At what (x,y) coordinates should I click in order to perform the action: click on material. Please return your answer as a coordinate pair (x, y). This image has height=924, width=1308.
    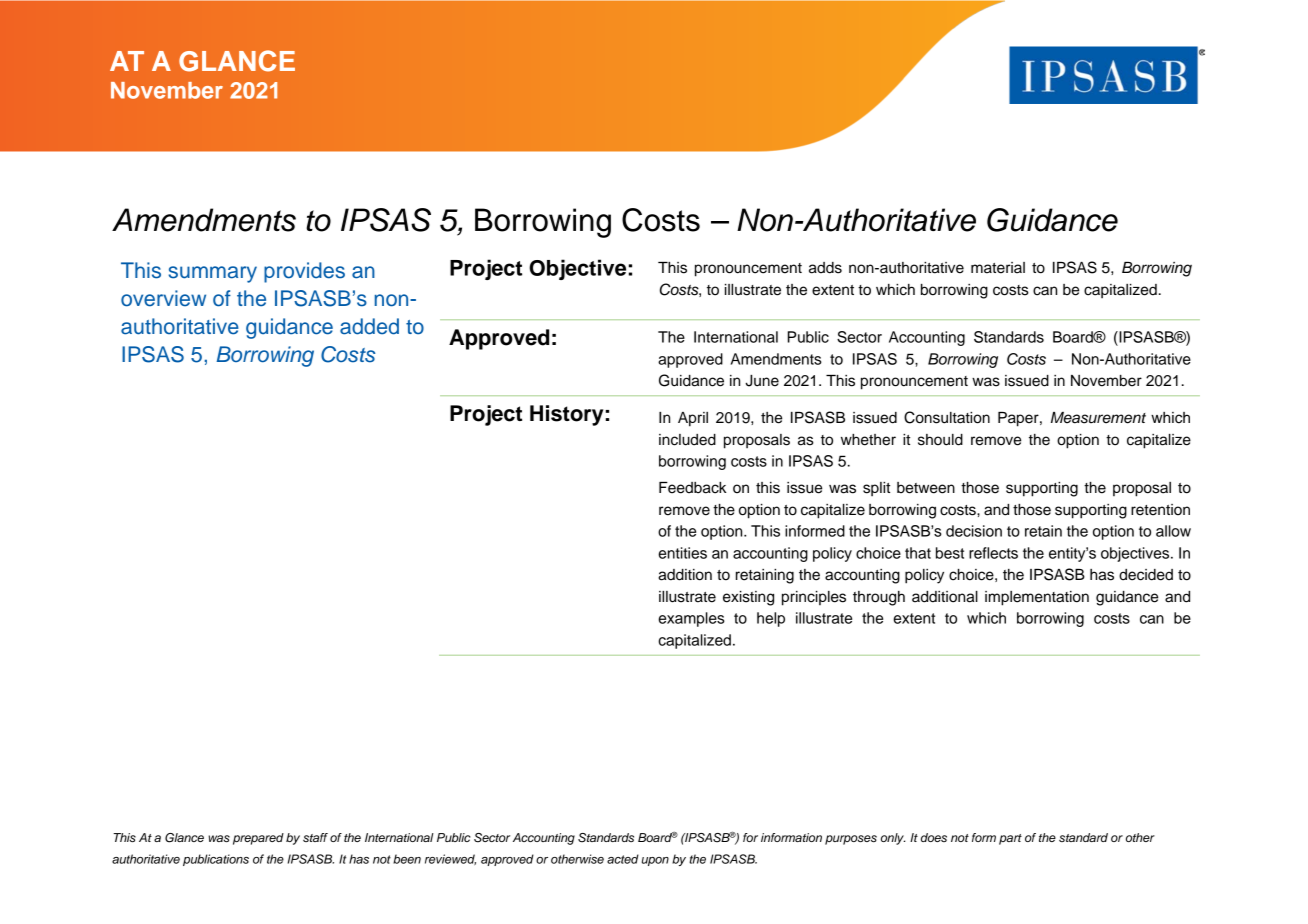
    Looking at the image, I should click on (998, 268).
